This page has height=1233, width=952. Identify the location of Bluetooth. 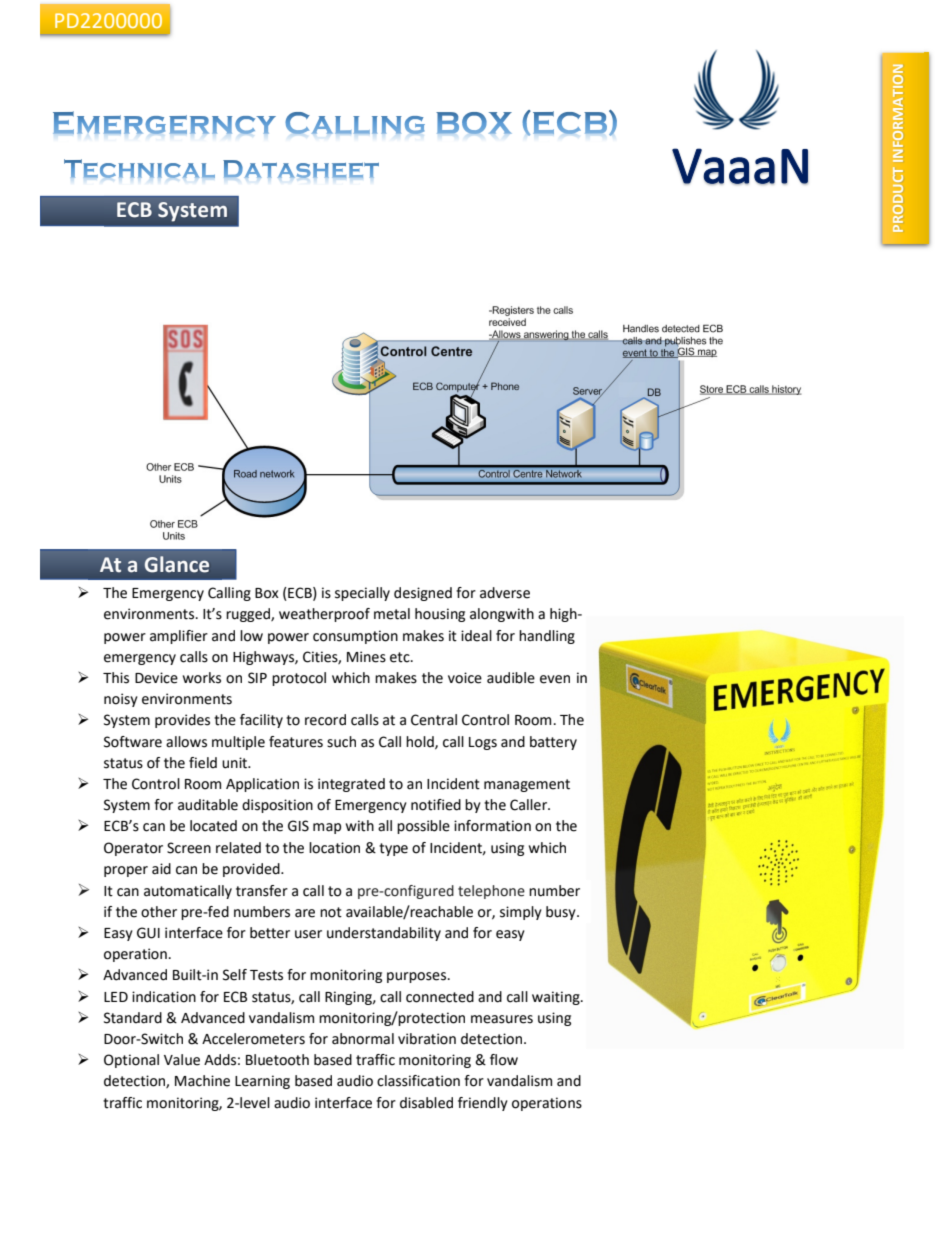
(277, 1060).
